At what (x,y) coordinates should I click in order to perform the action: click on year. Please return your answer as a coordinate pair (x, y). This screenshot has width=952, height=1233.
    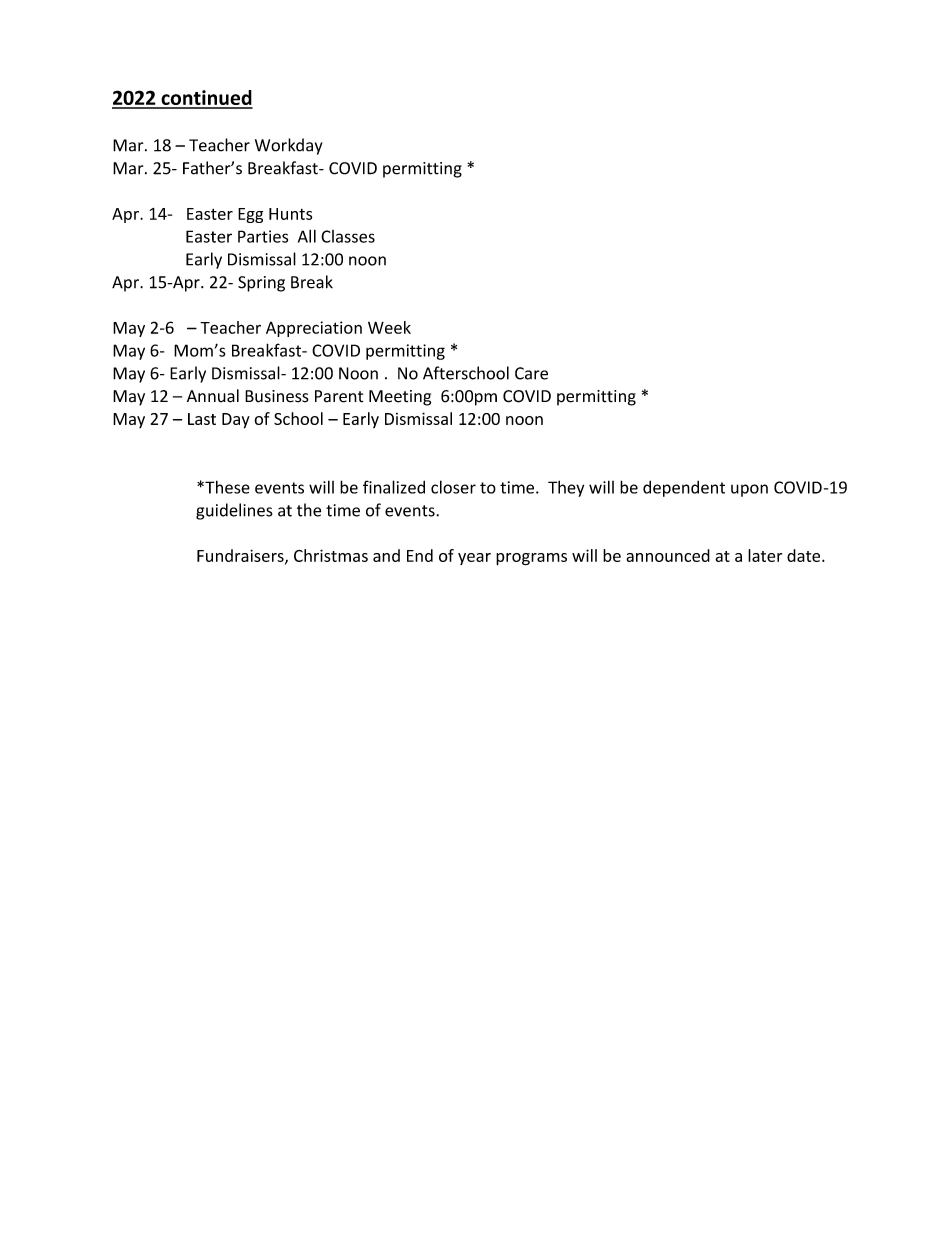
    Looking at the image, I should click on (474, 559).
